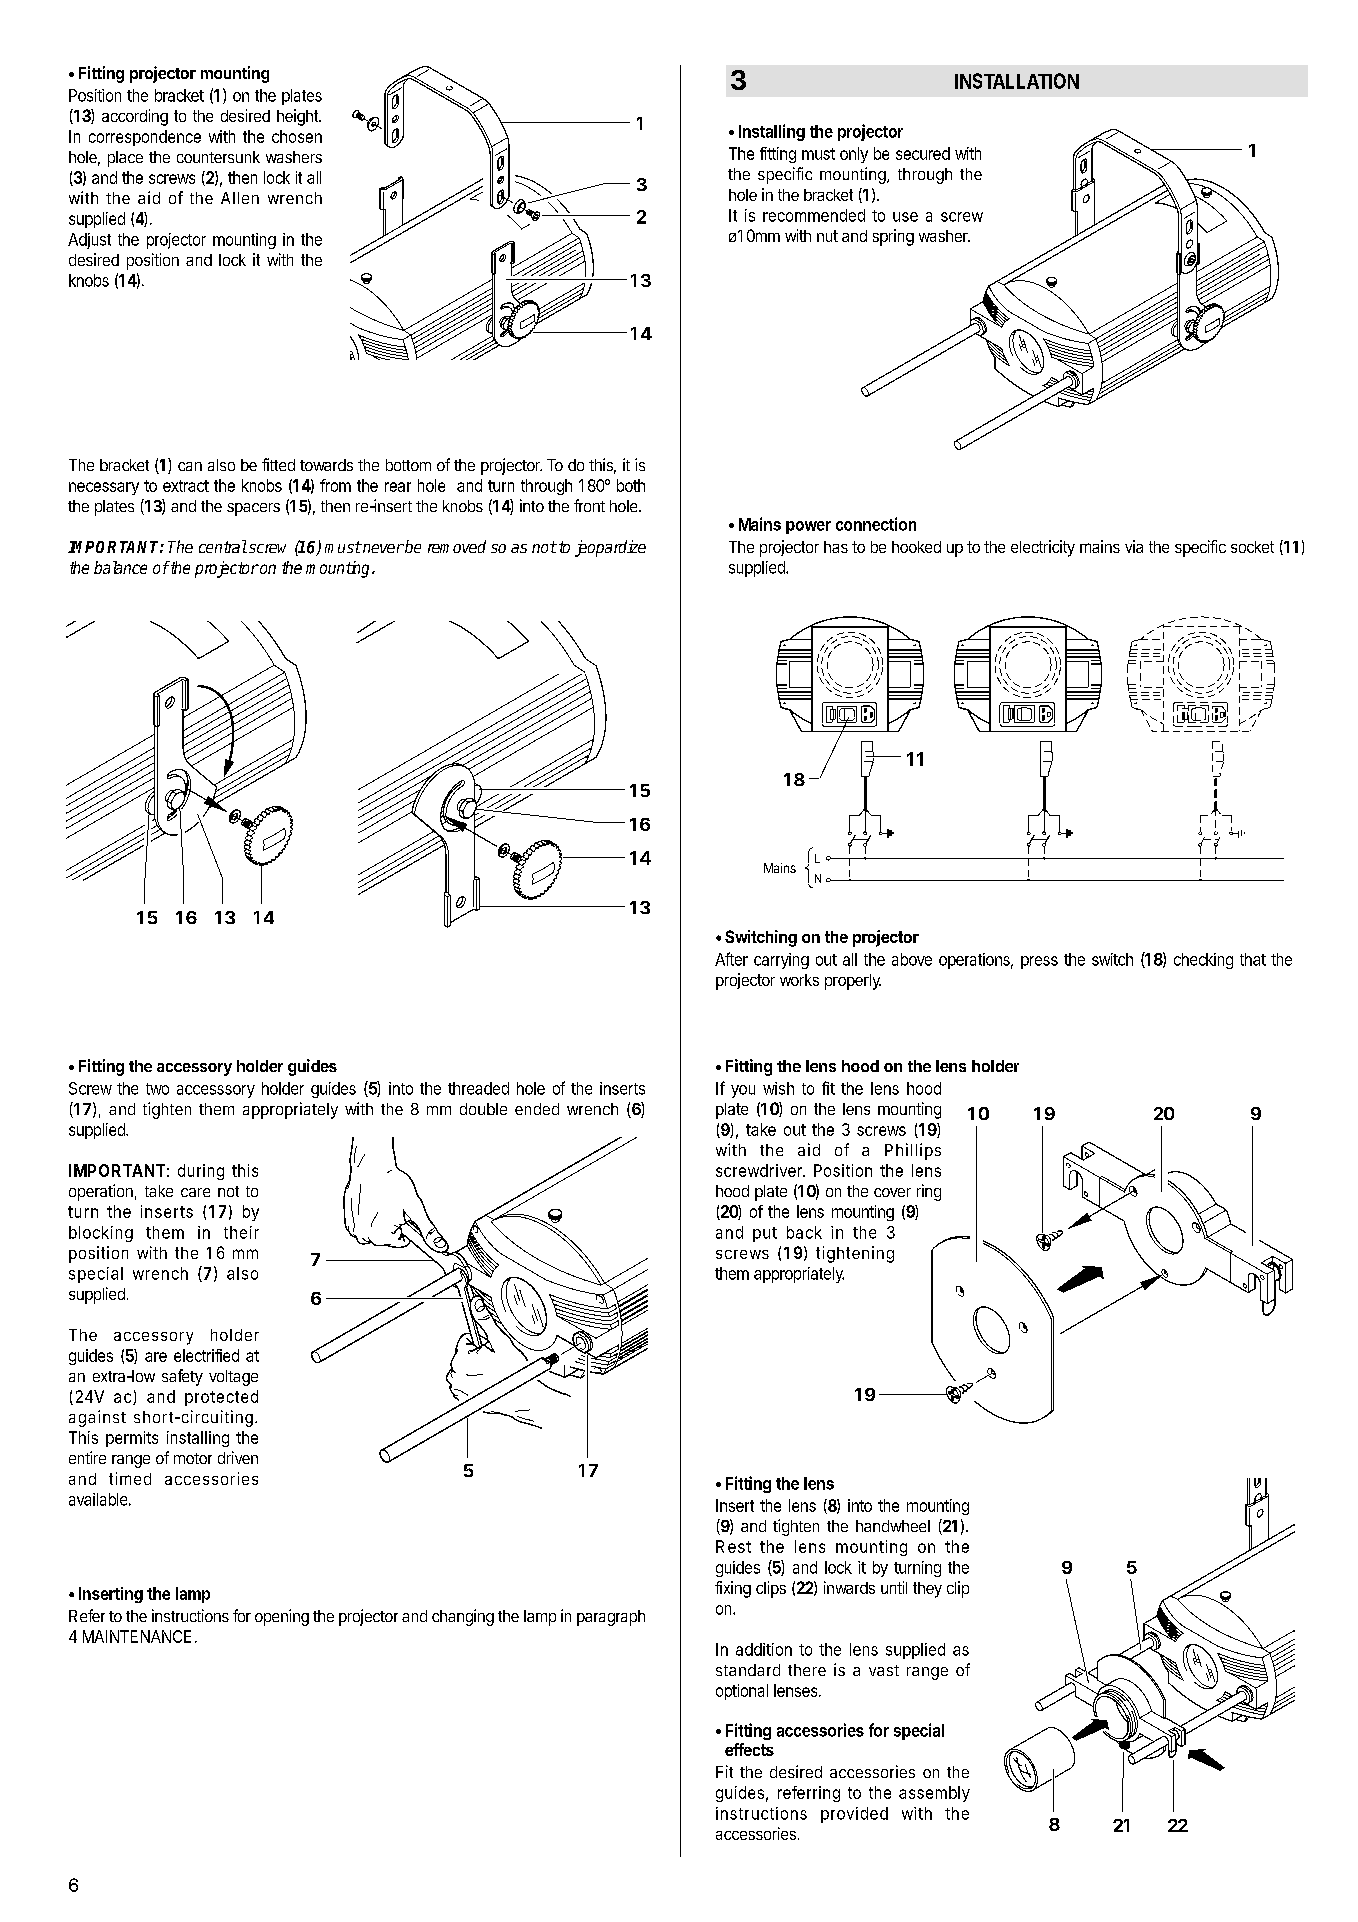 Image resolution: width=1358 pixels, height=1922 pixels. Describe the element at coordinates (223, 546) in the page. I see `central` at that location.
